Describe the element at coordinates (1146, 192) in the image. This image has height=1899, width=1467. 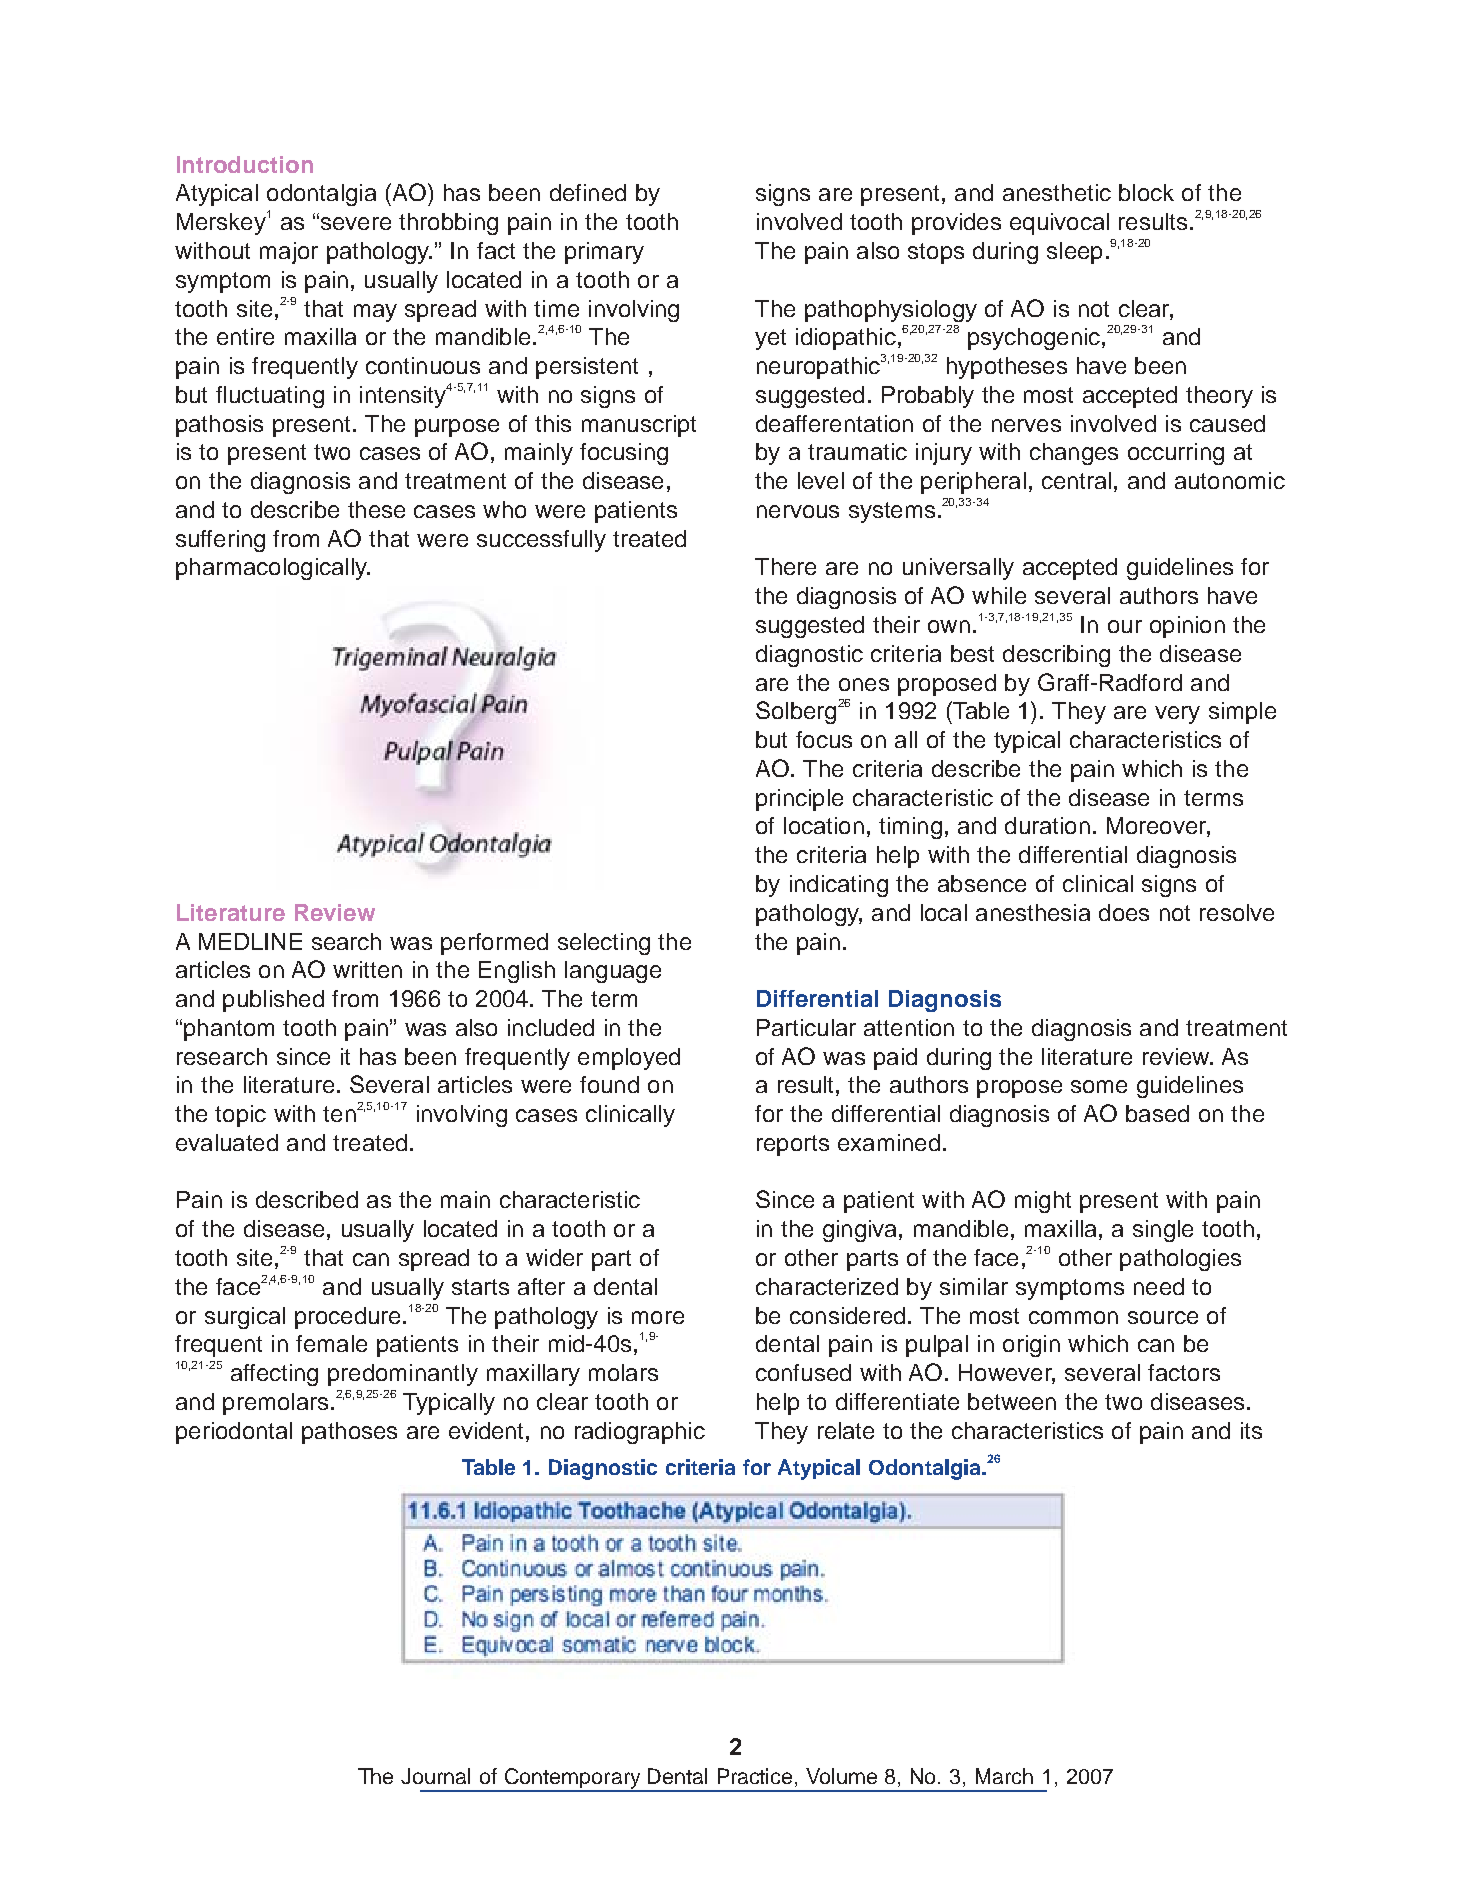
I see `block` at that location.
